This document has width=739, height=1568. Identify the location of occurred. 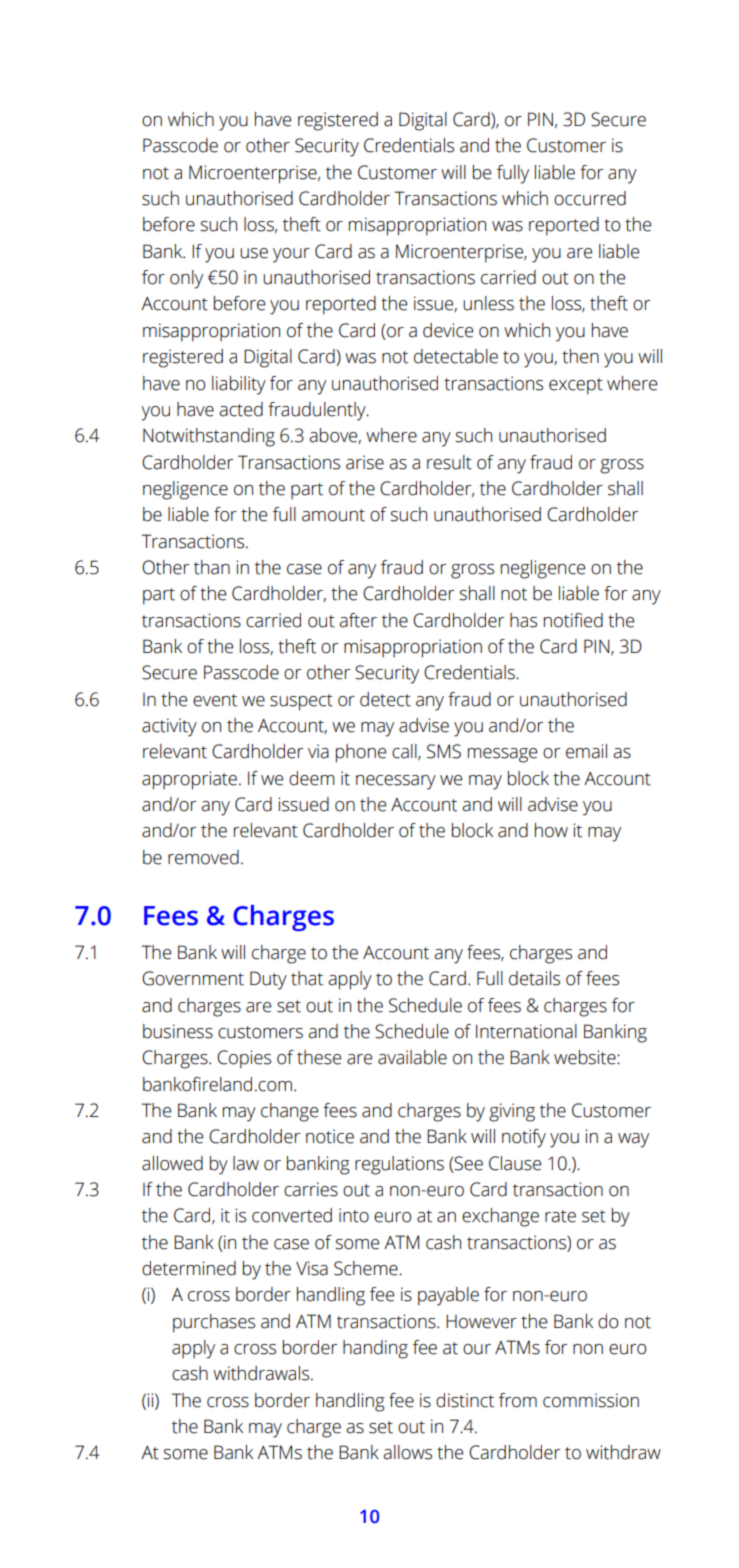
(590, 198).
